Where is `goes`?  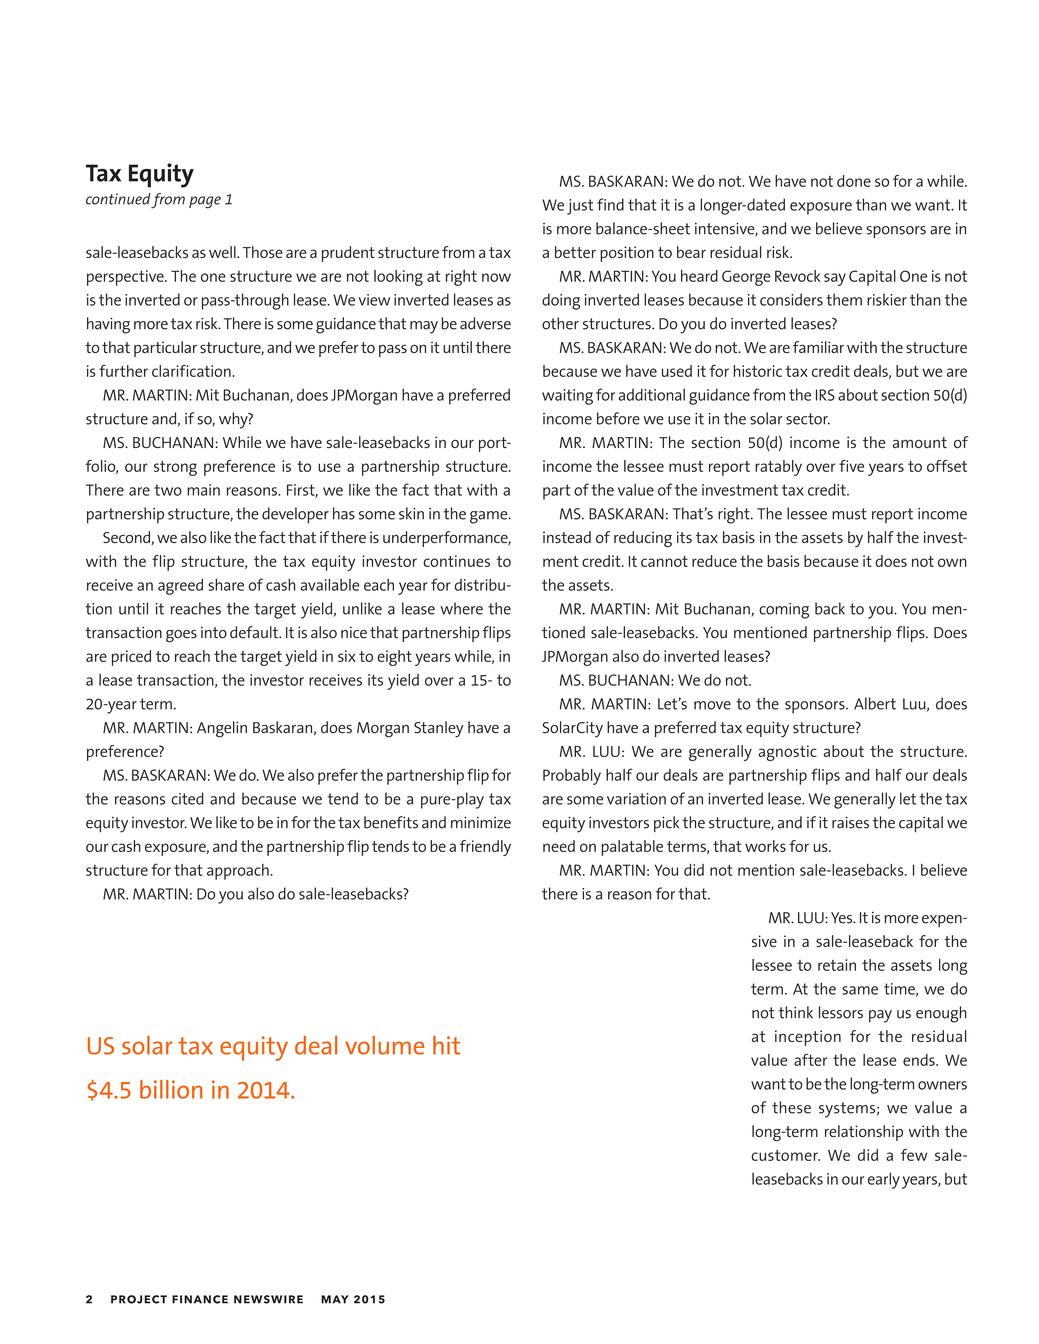 goes is located at coordinates (181, 636).
